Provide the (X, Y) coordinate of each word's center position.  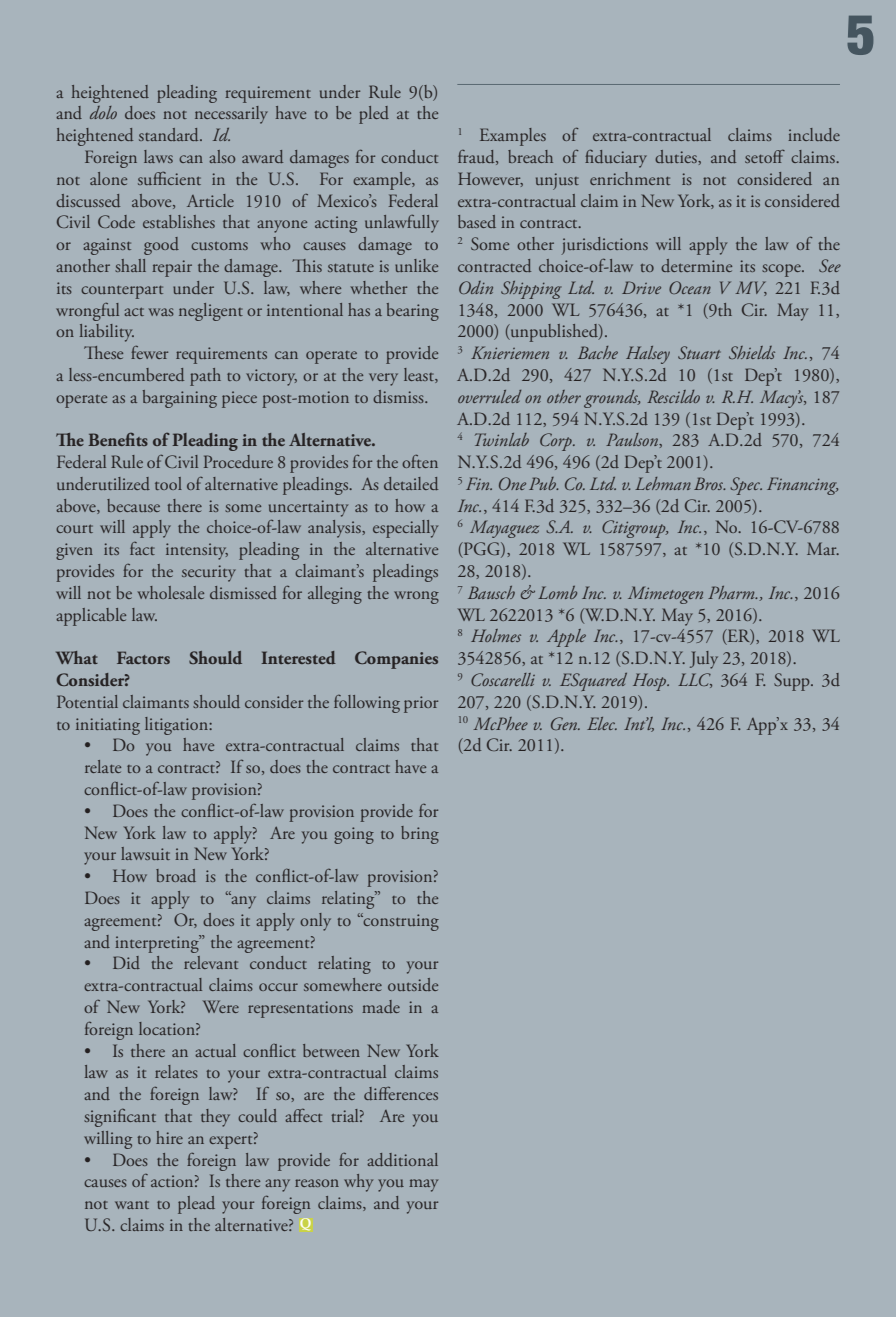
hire (169, 1137)
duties (677, 156)
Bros (709, 483)
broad (176, 875)
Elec (602, 723)
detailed (411, 483)
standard (170, 134)
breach (530, 156)
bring (420, 835)
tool (168, 483)
